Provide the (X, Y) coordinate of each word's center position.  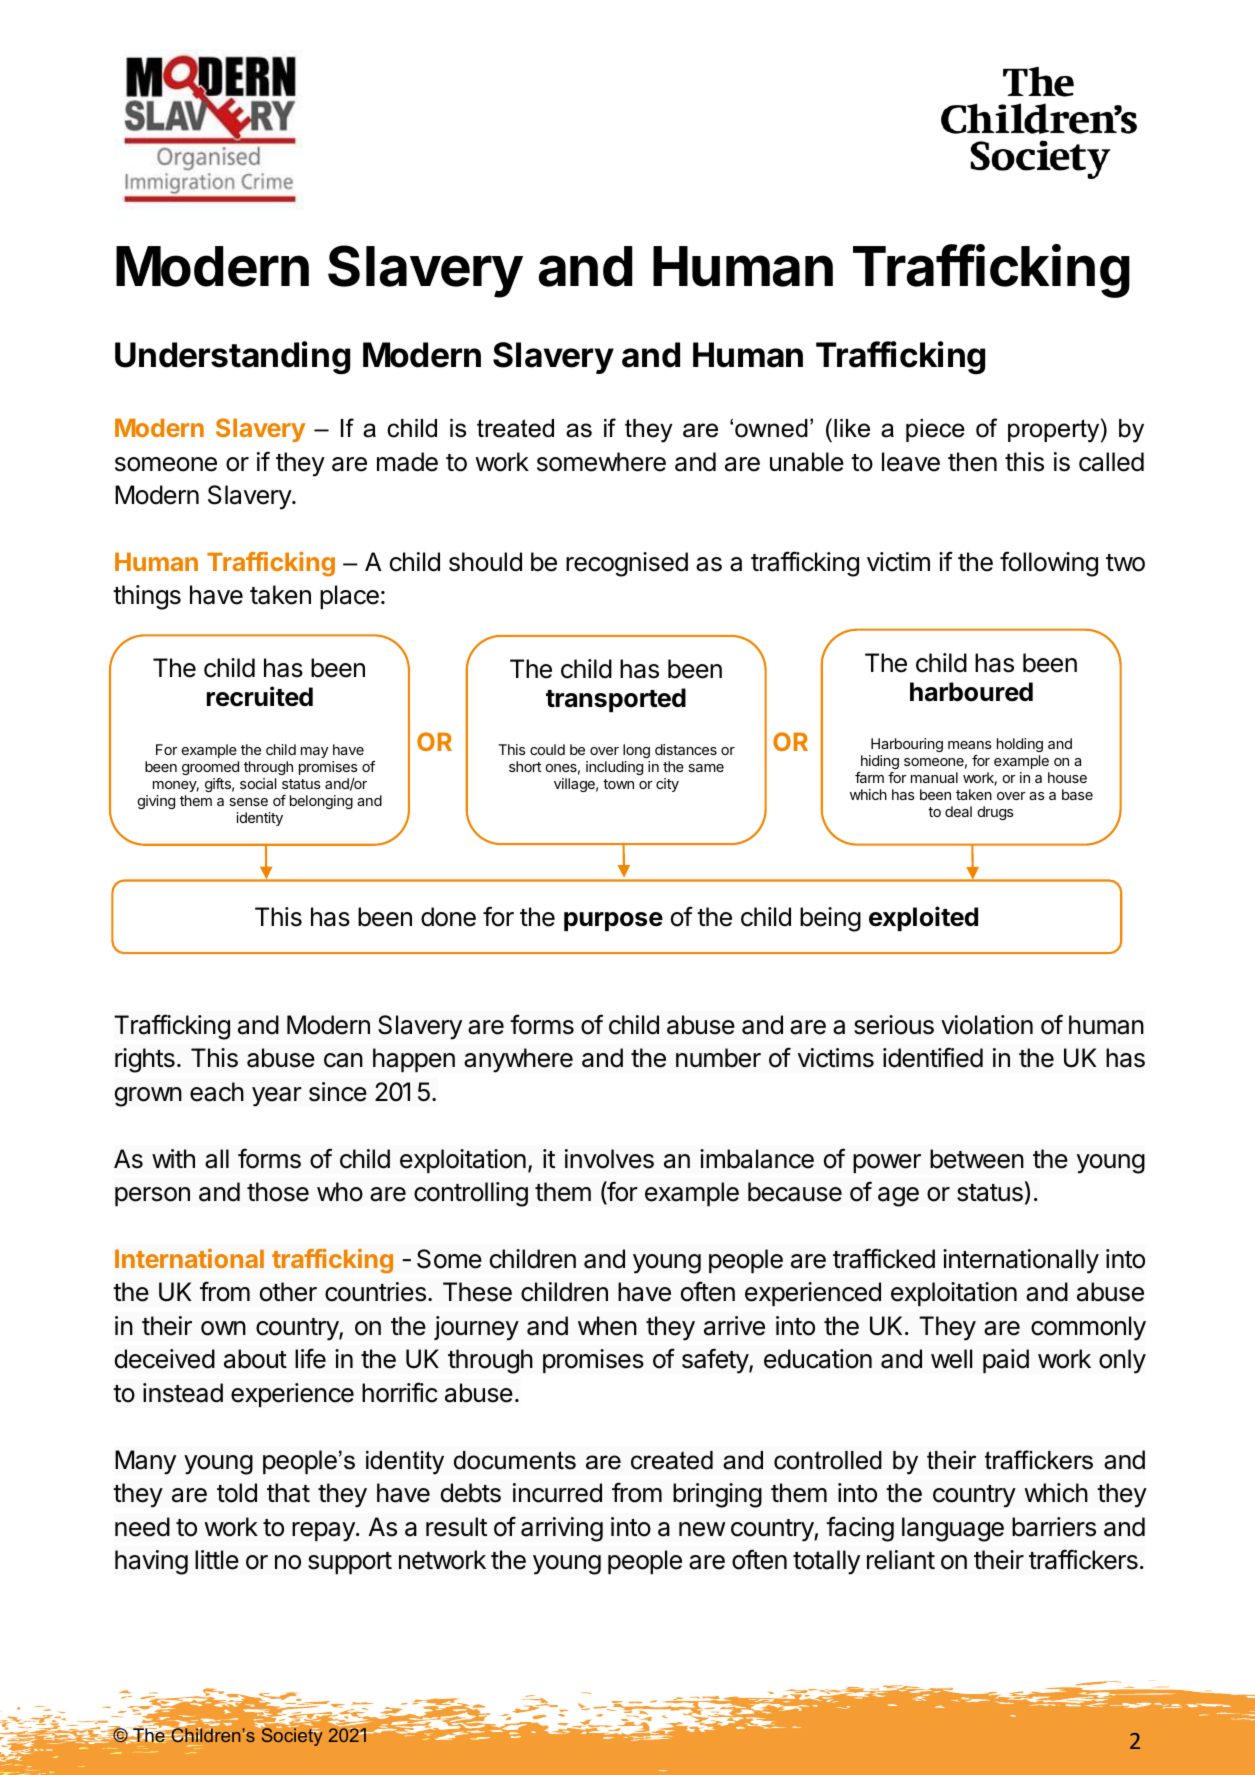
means (970, 745)
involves (609, 1159)
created (672, 1460)
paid (1006, 1361)
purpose (613, 921)
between (977, 1159)
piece (935, 430)
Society (291, 1736)
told (237, 1493)
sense (248, 802)
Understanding (232, 358)
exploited (923, 918)
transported (616, 700)
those (278, 1192)
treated (515, 428)
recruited (260, 696)
